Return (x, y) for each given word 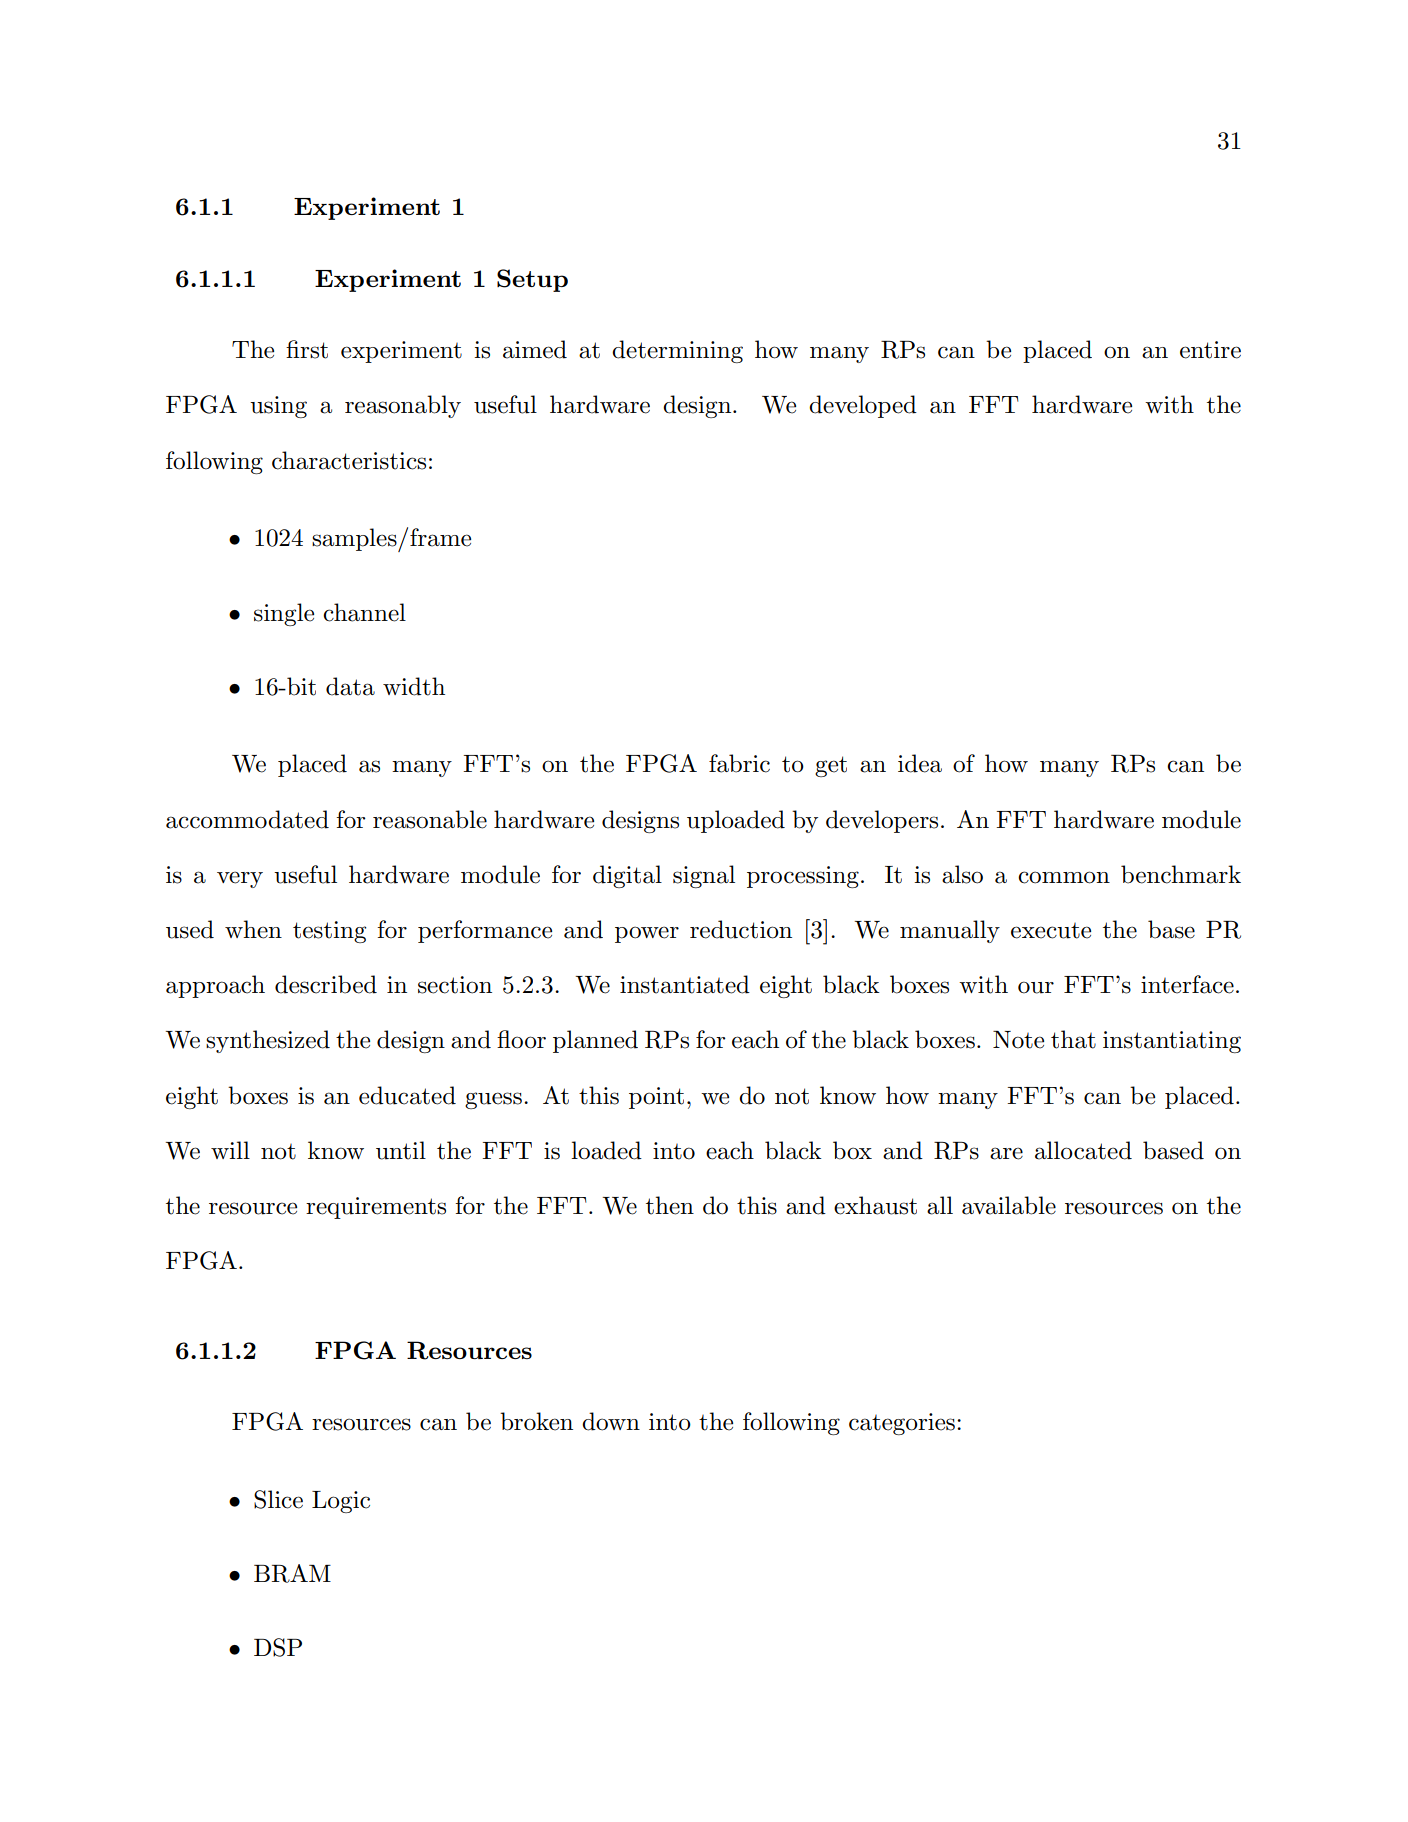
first (307, 349)
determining (677, 351)
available (1009, 1205)
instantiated (685, 984)
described (326, 984)
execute (1051, 931)
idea (920, 763)
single (284, 614)
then (670, 1205)
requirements (376, 1208)
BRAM (292, 1573)
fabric (739, 763)
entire (1210, 350)
